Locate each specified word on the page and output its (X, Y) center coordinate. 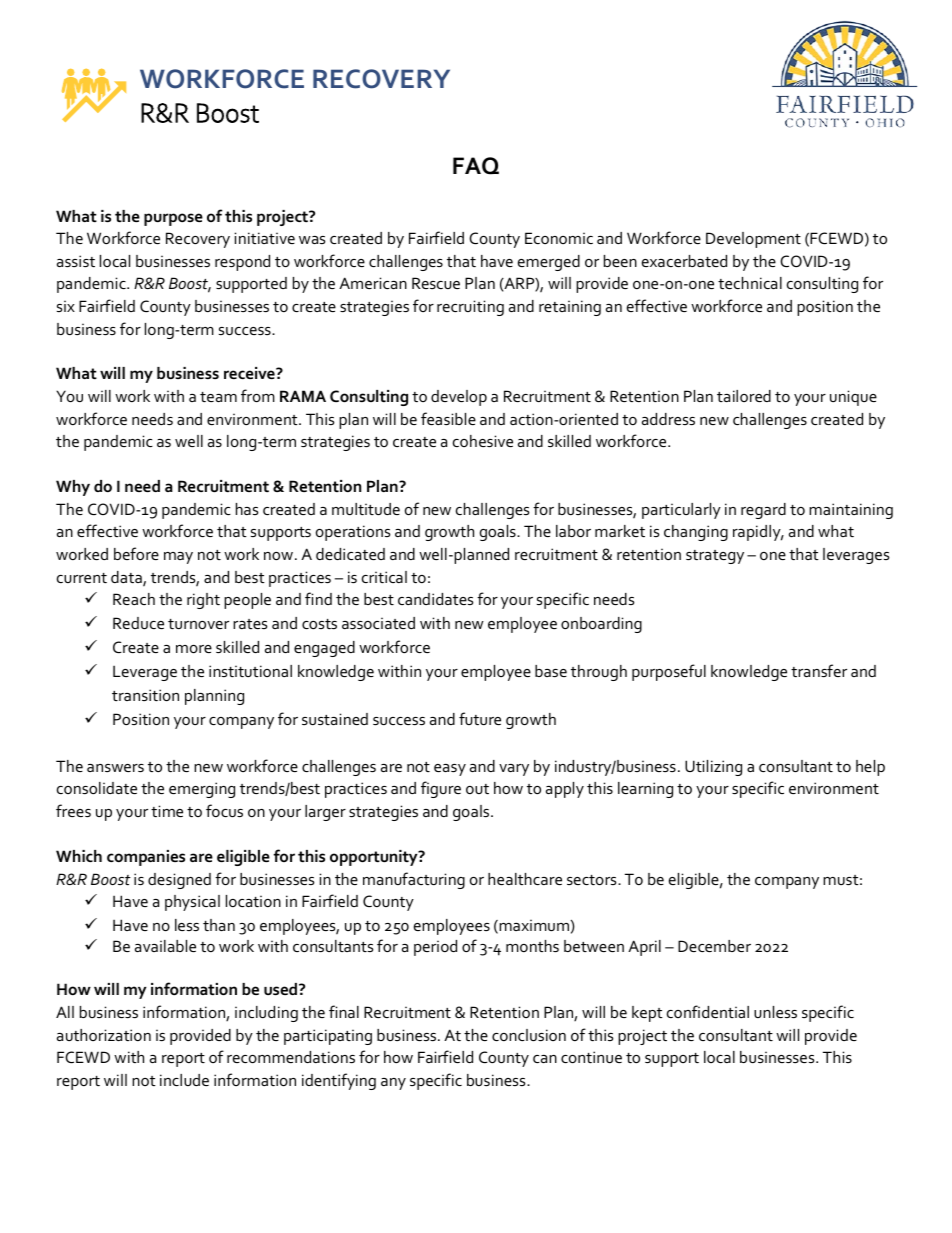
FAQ (476, 166)
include (184, 1080)
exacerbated (684, 261)
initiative (265, 238)
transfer (819, 670)
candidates (435, 599)
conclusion (529, 1035)
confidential (708, 1011)
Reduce (138, 623)
